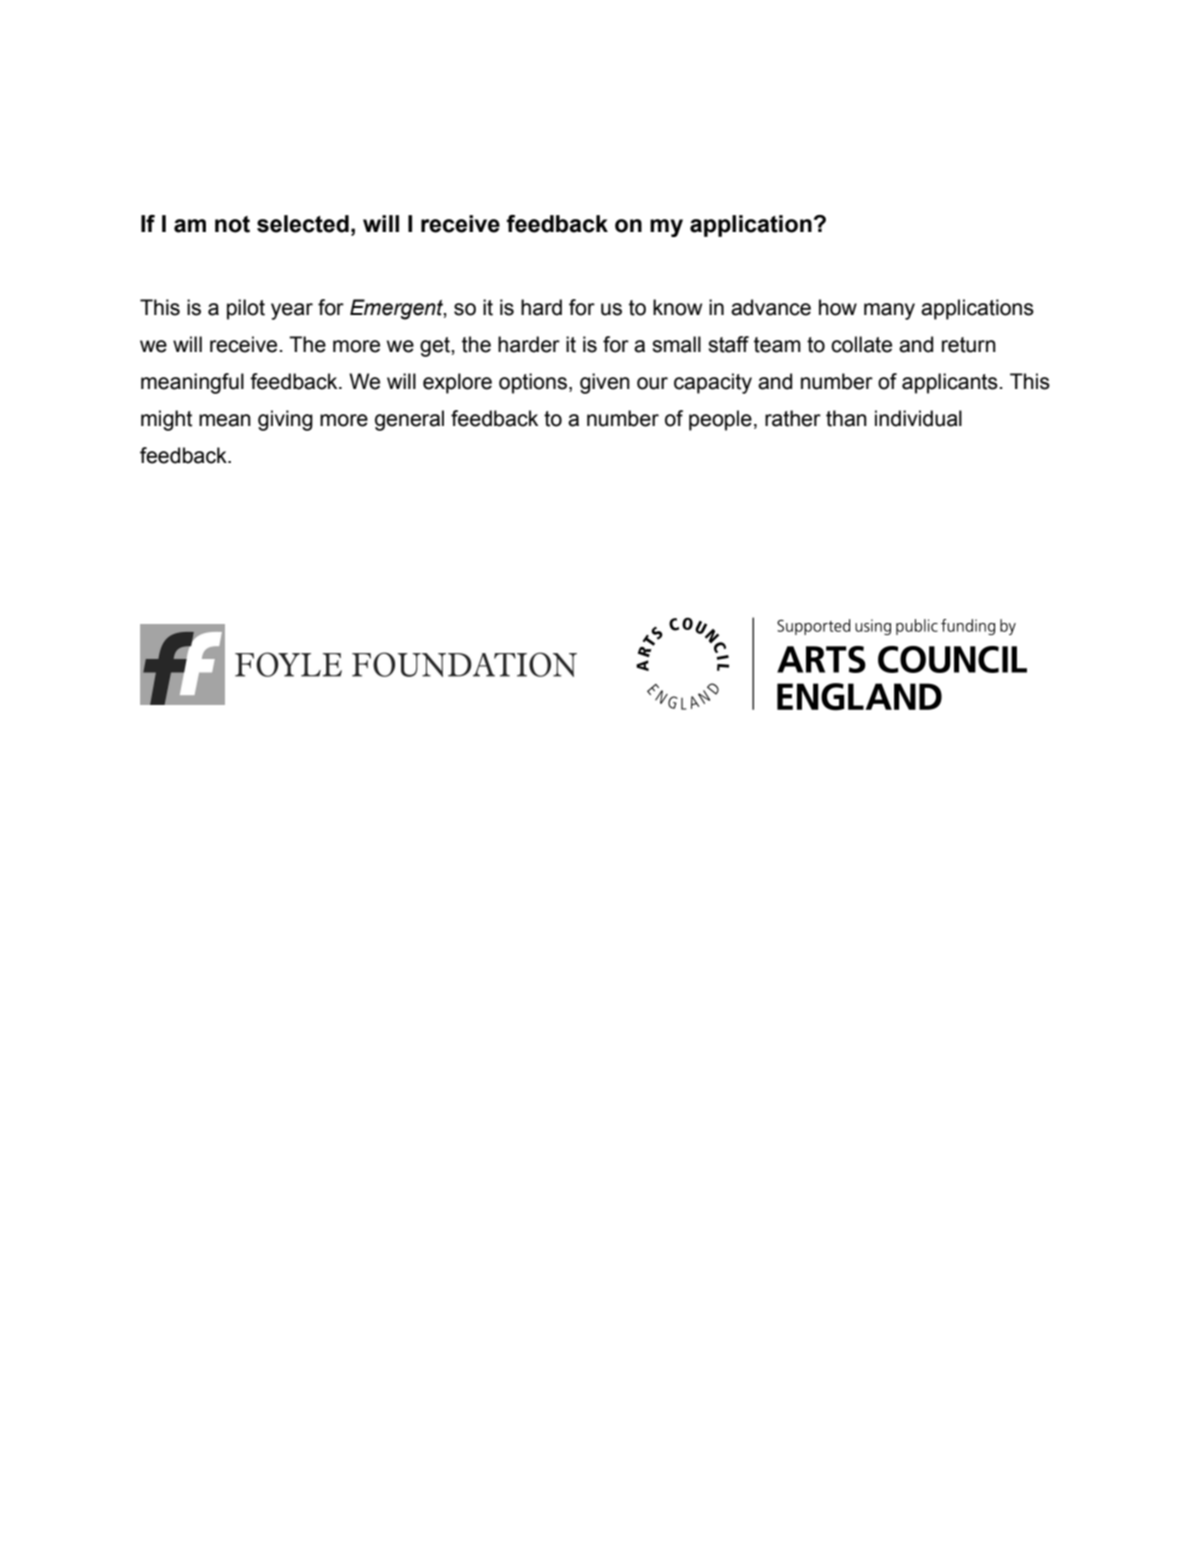 The width and height of the image is (1191, 1541). Describe the element at coordinates (232, 224) in the image. I see `not` at that location.
